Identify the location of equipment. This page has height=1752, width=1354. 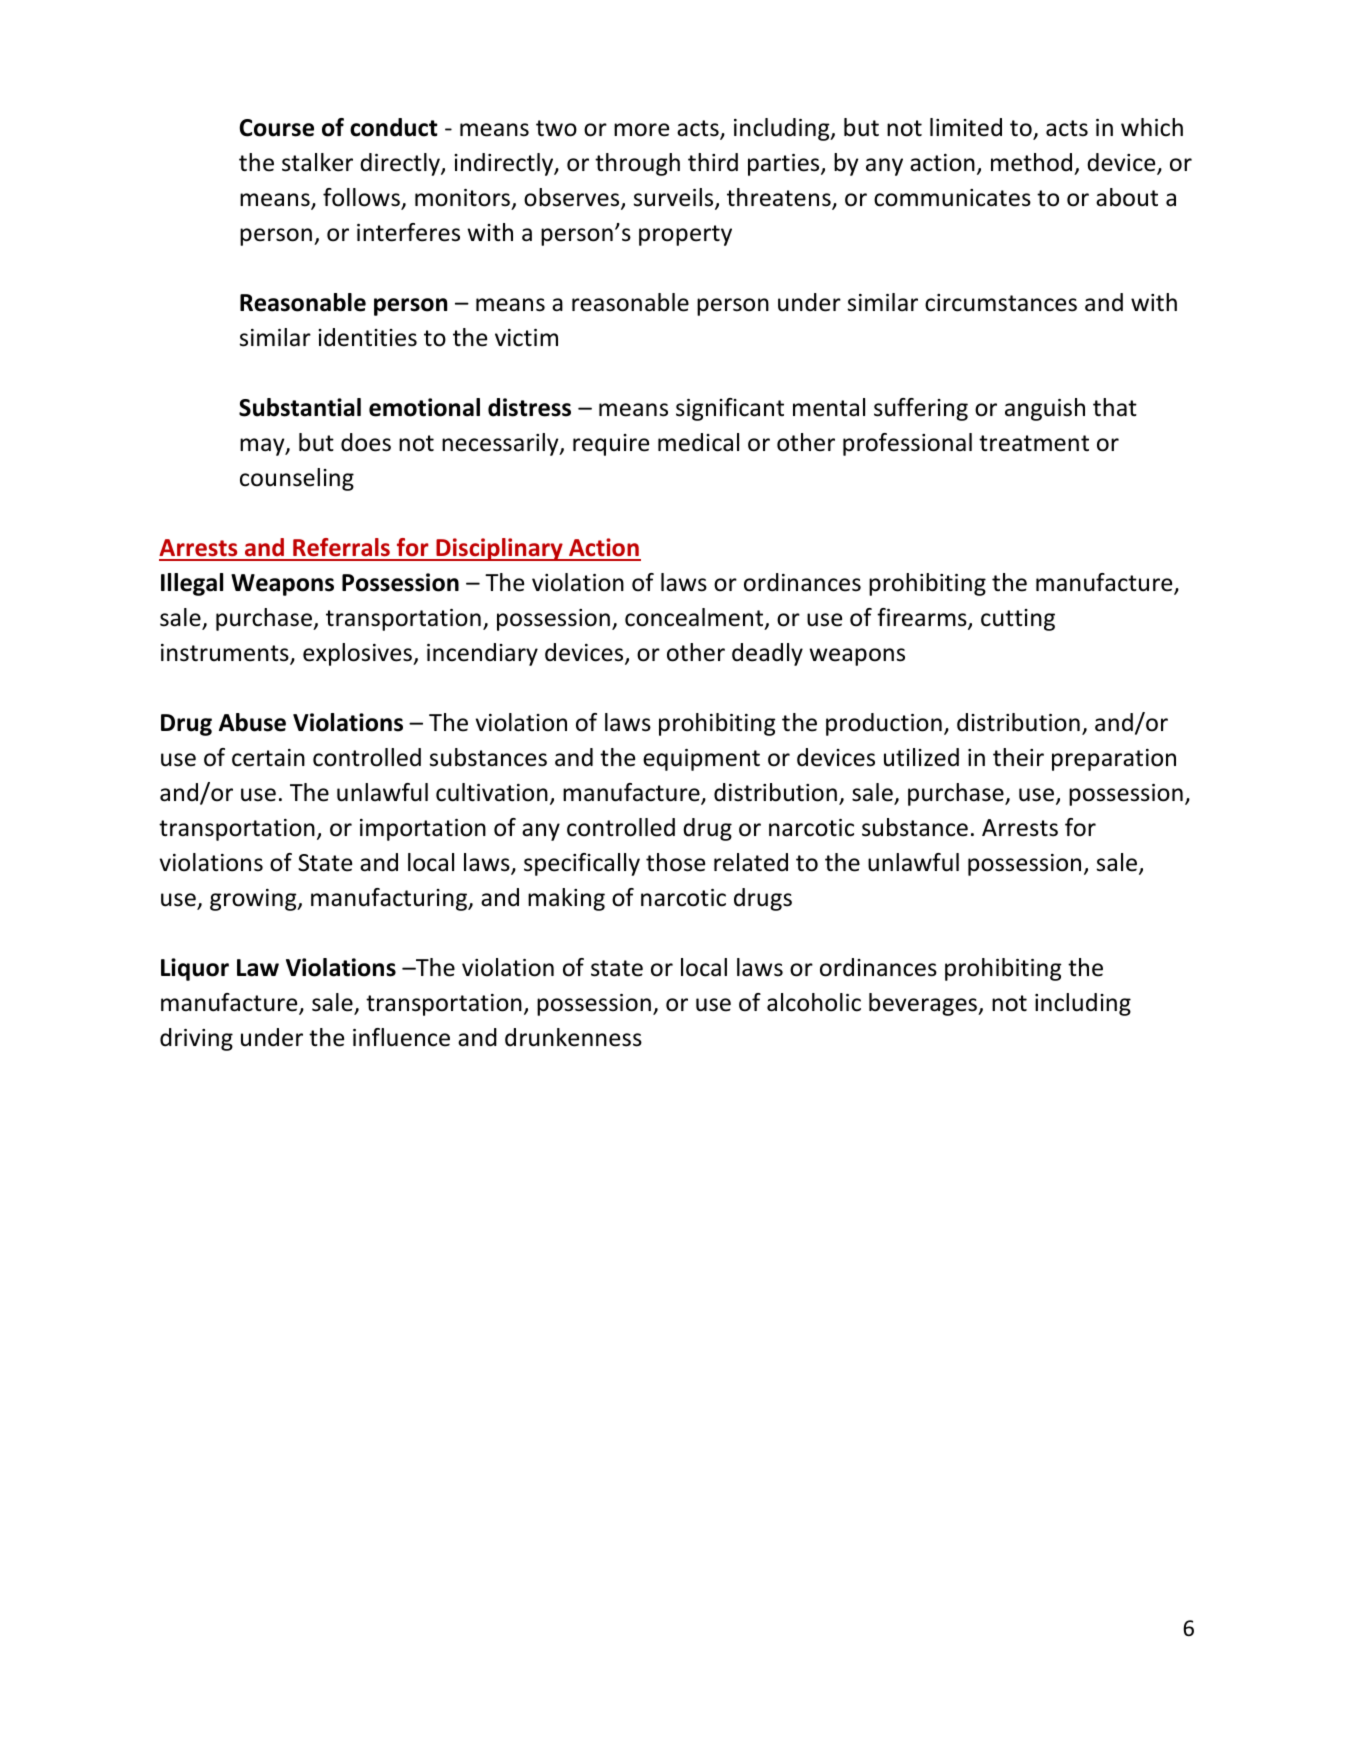
(701, 760).
